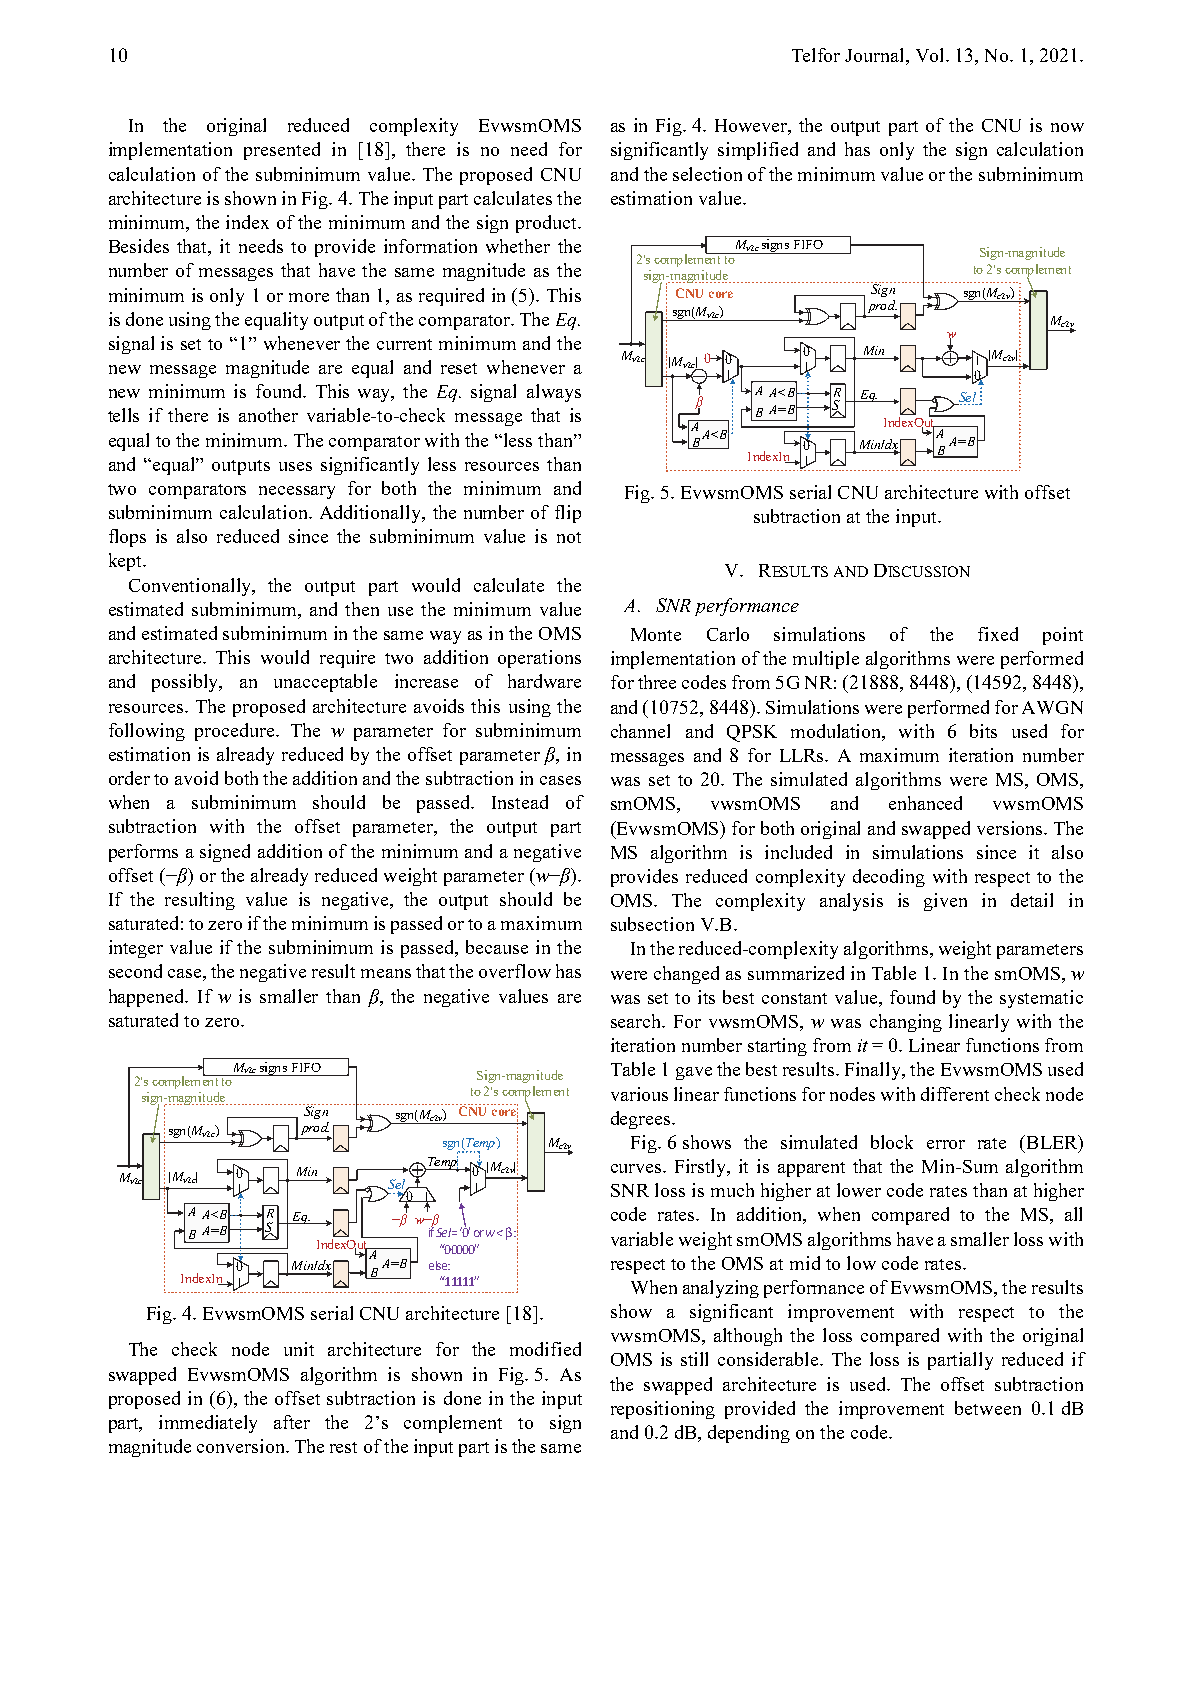  What do you see at coordinates (707, 174) in the document?
I see `selection` at bounding box center [707, 174].
